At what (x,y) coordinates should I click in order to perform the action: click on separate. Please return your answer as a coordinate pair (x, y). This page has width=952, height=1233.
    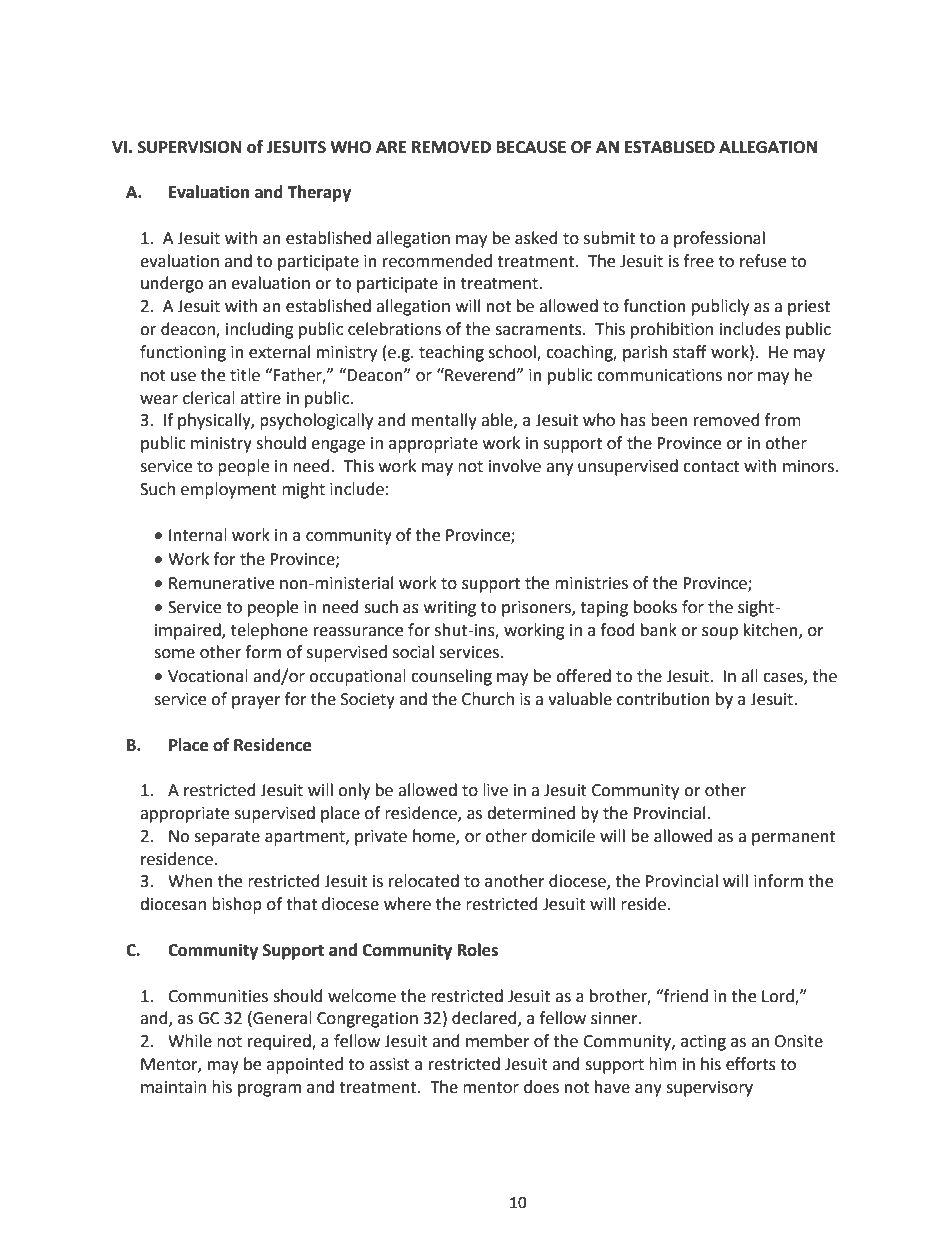
    Looking at the image, I should click on (227, 838).
